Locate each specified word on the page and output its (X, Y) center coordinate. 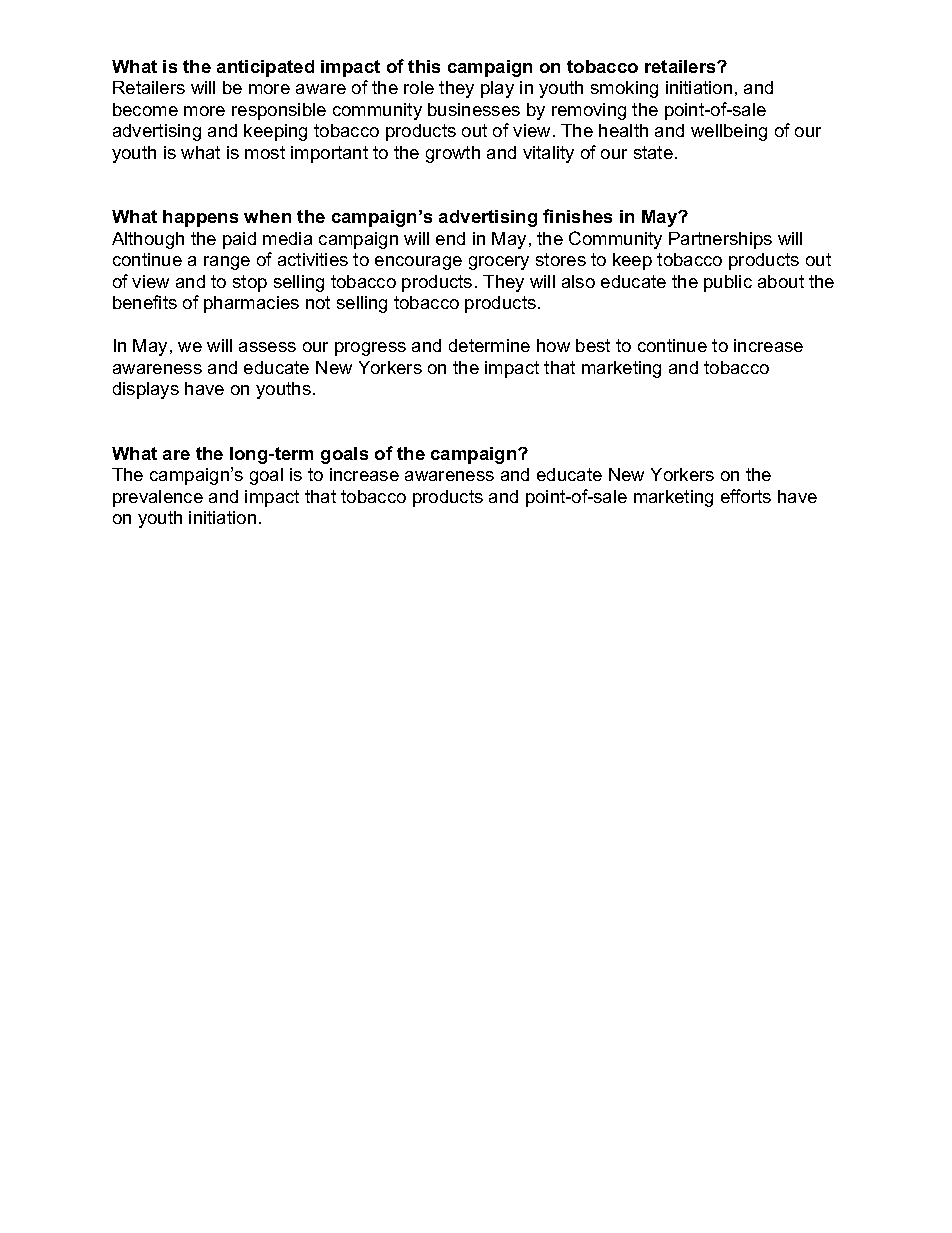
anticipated (265, 68)
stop (250, 283)
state (653, 152)
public (728, 283)
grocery (499, 263)
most (265, 152)
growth (453, 154)
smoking (624, 89)
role (419, 87)
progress (370, 349)
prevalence (158, 498)
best (593, 345)
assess (267, 347)
